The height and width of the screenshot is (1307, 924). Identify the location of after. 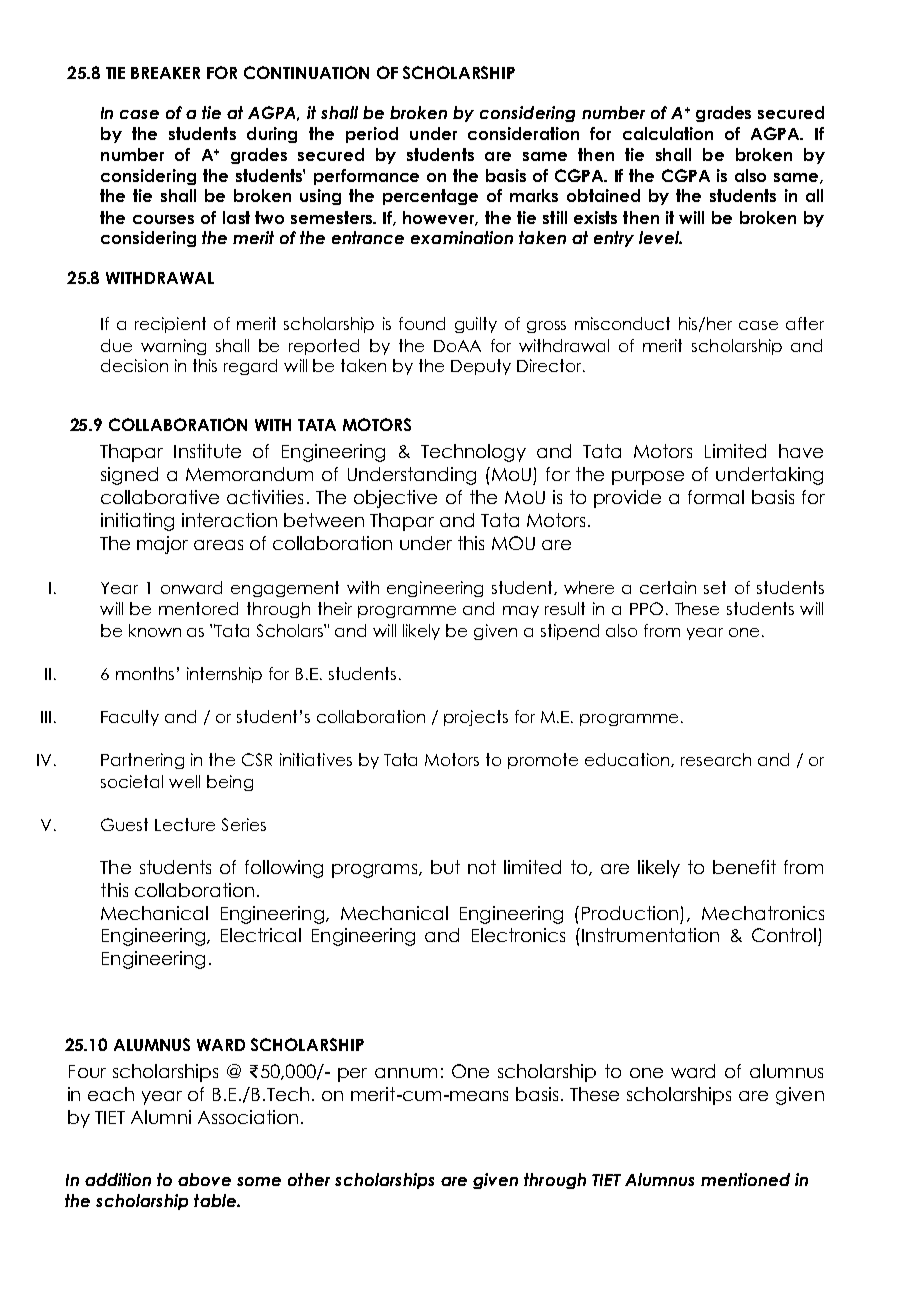
(805, 323).
